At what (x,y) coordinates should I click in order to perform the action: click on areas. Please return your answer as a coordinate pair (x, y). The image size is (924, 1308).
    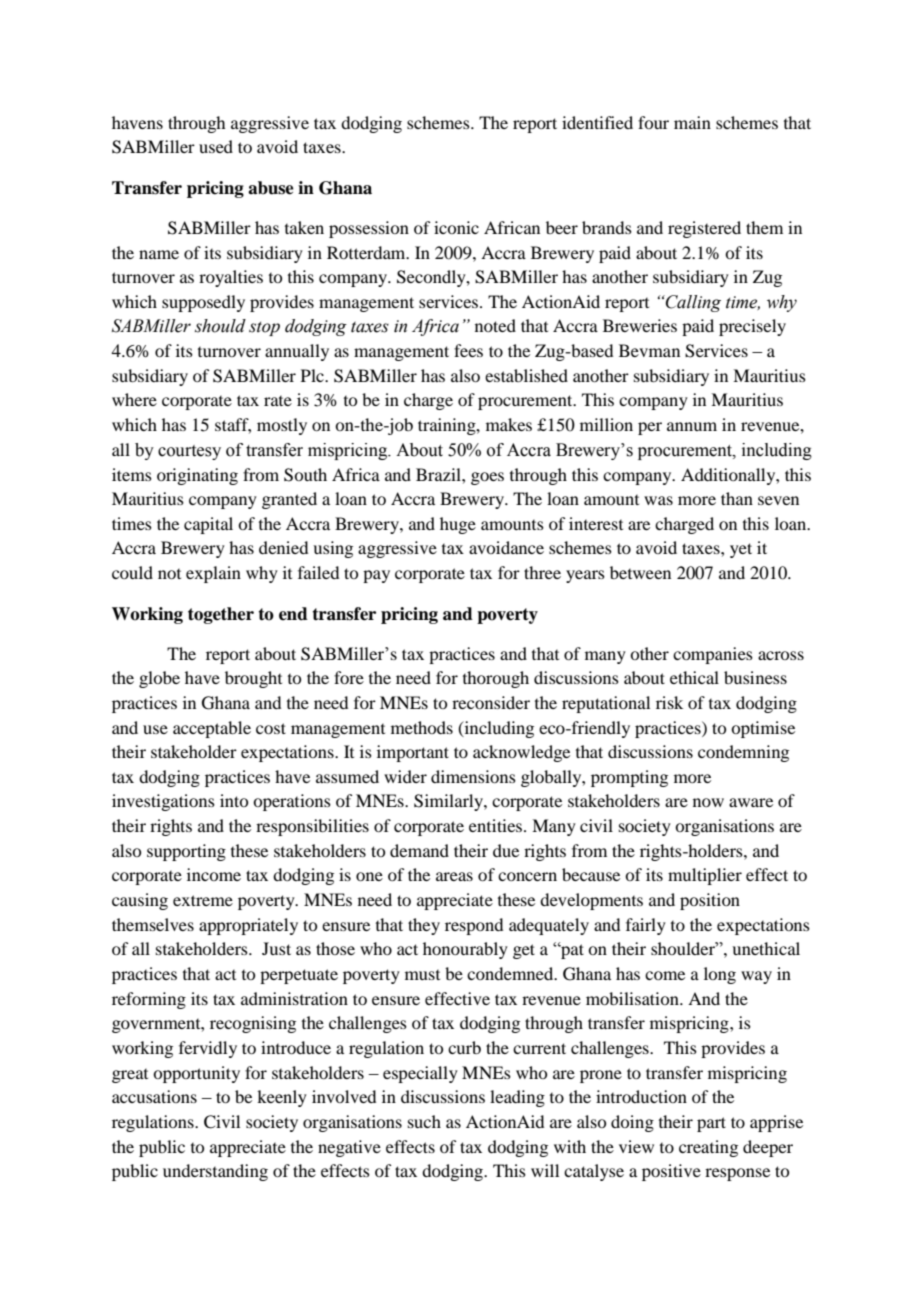
    Looking at the image, I should click on (454, 876).
